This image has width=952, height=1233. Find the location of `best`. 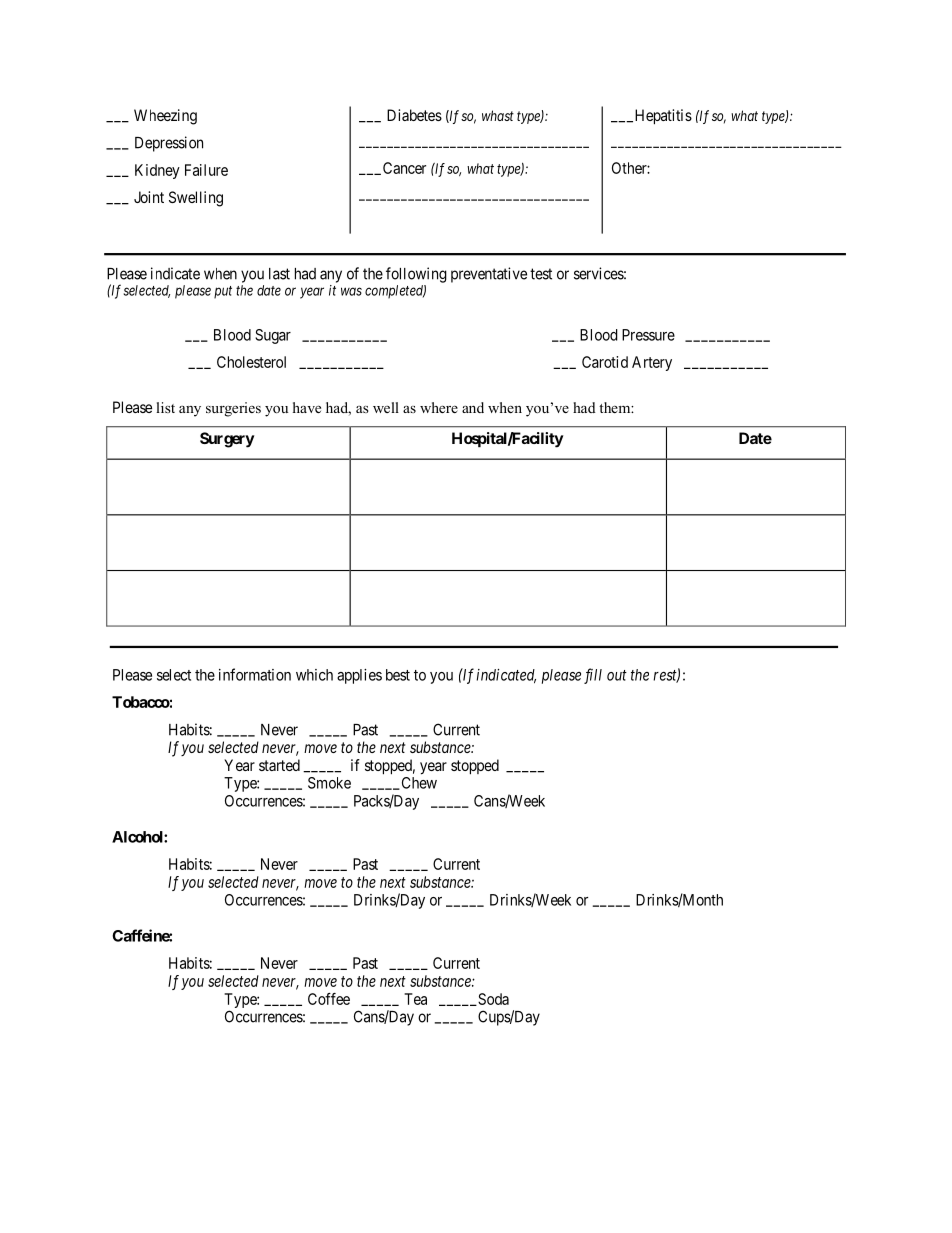

best is located at coordinates (398, 675).
